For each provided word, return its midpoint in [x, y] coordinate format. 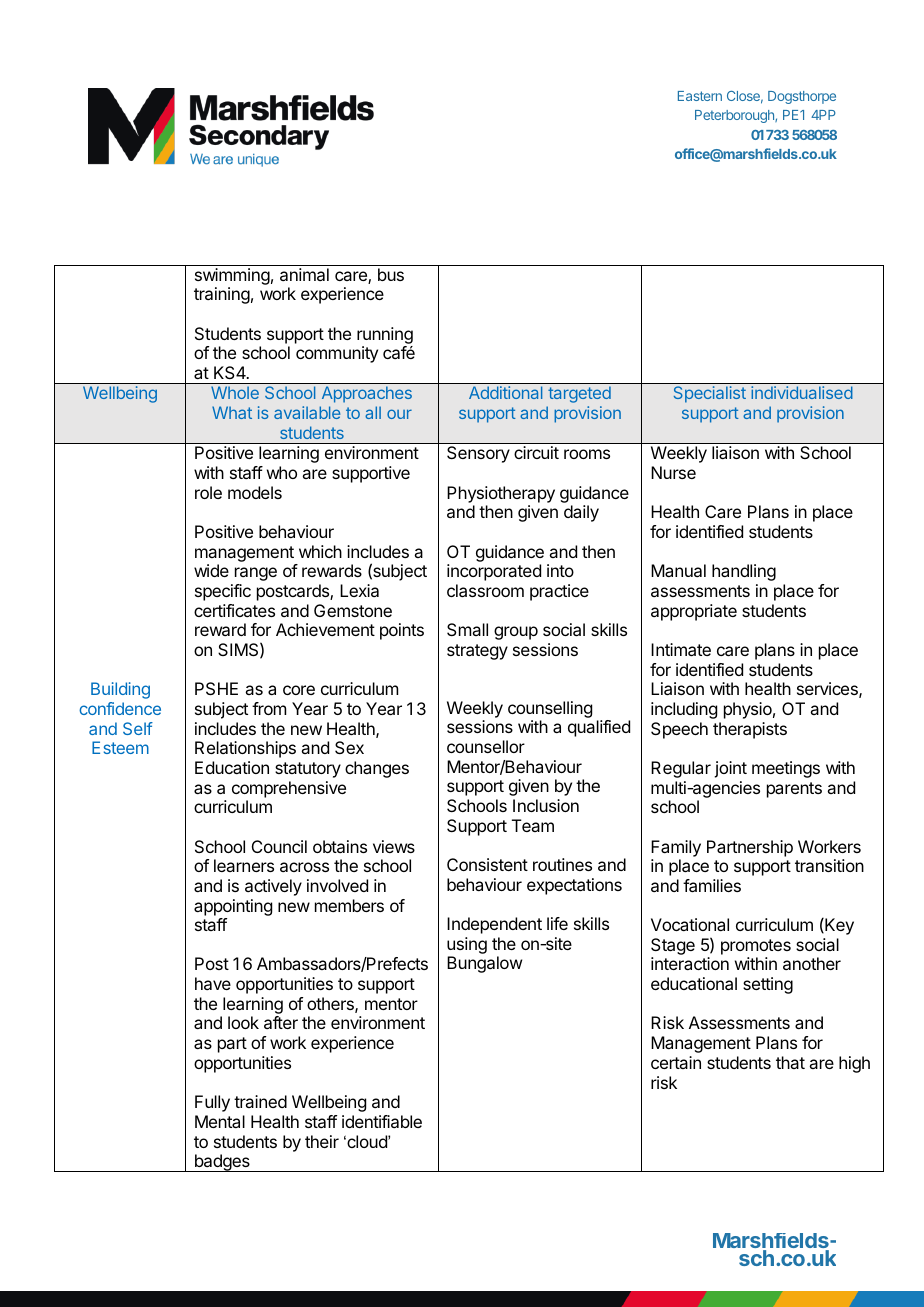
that [790, 1062]
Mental [220, 1121]
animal [304, 274]
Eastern [700, 96]
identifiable [382, 1121]
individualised [802, 392]
